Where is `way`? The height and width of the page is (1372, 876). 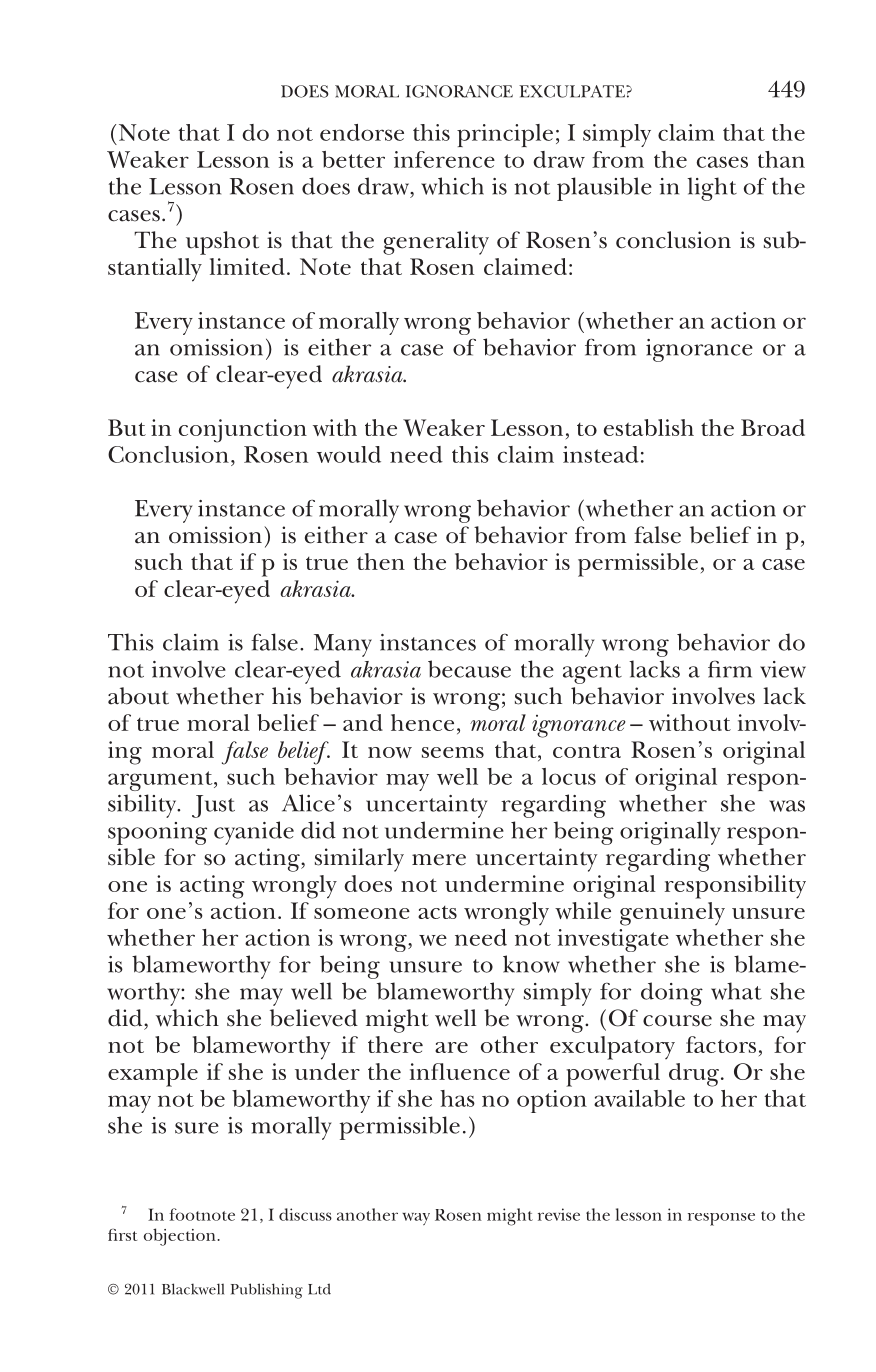 way is located at coordinates (416, 1219).
